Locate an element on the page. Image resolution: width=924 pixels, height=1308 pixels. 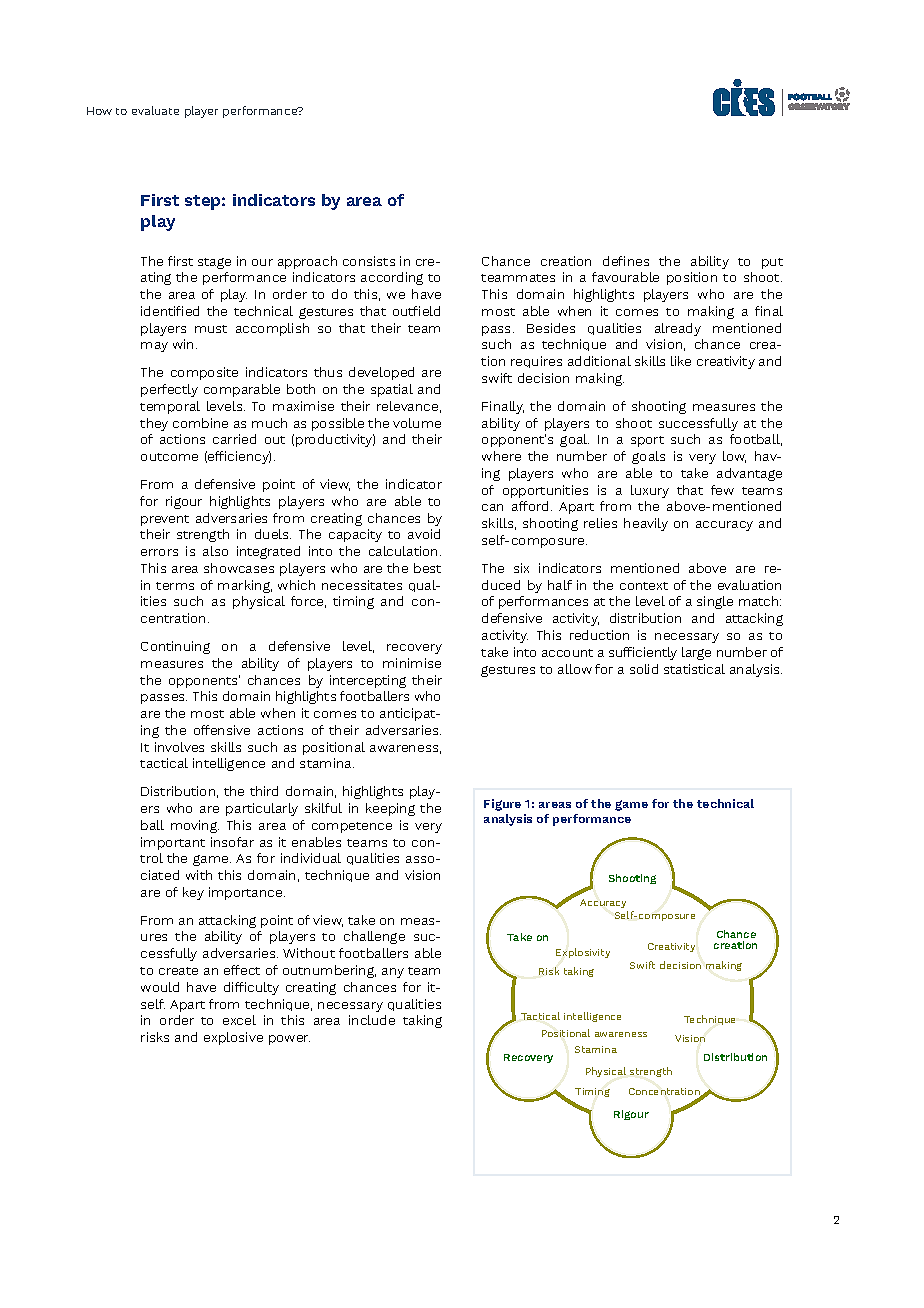
marking is located at coordinates (245, 586).
